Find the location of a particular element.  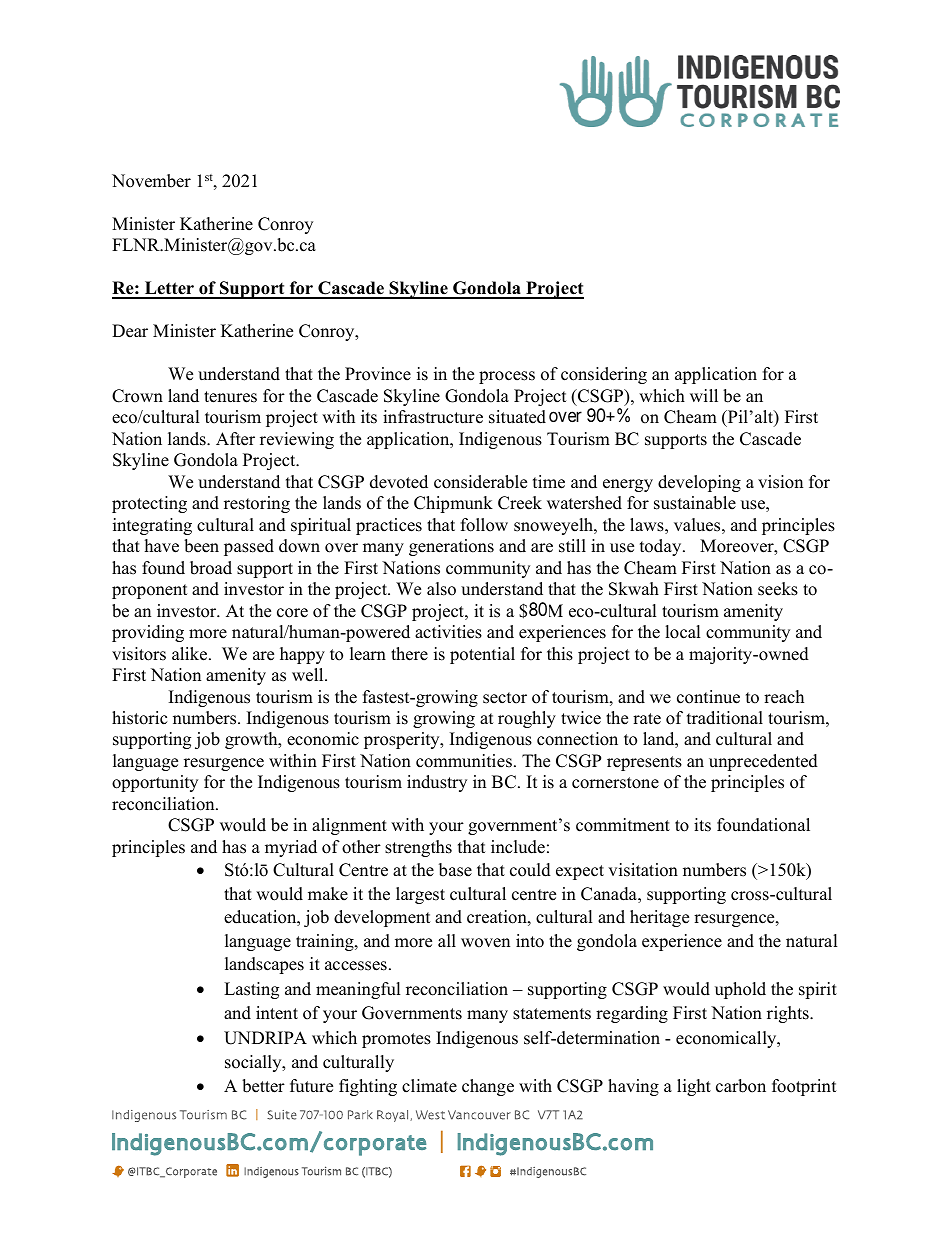

activities is located at coordinates (448, 632).
